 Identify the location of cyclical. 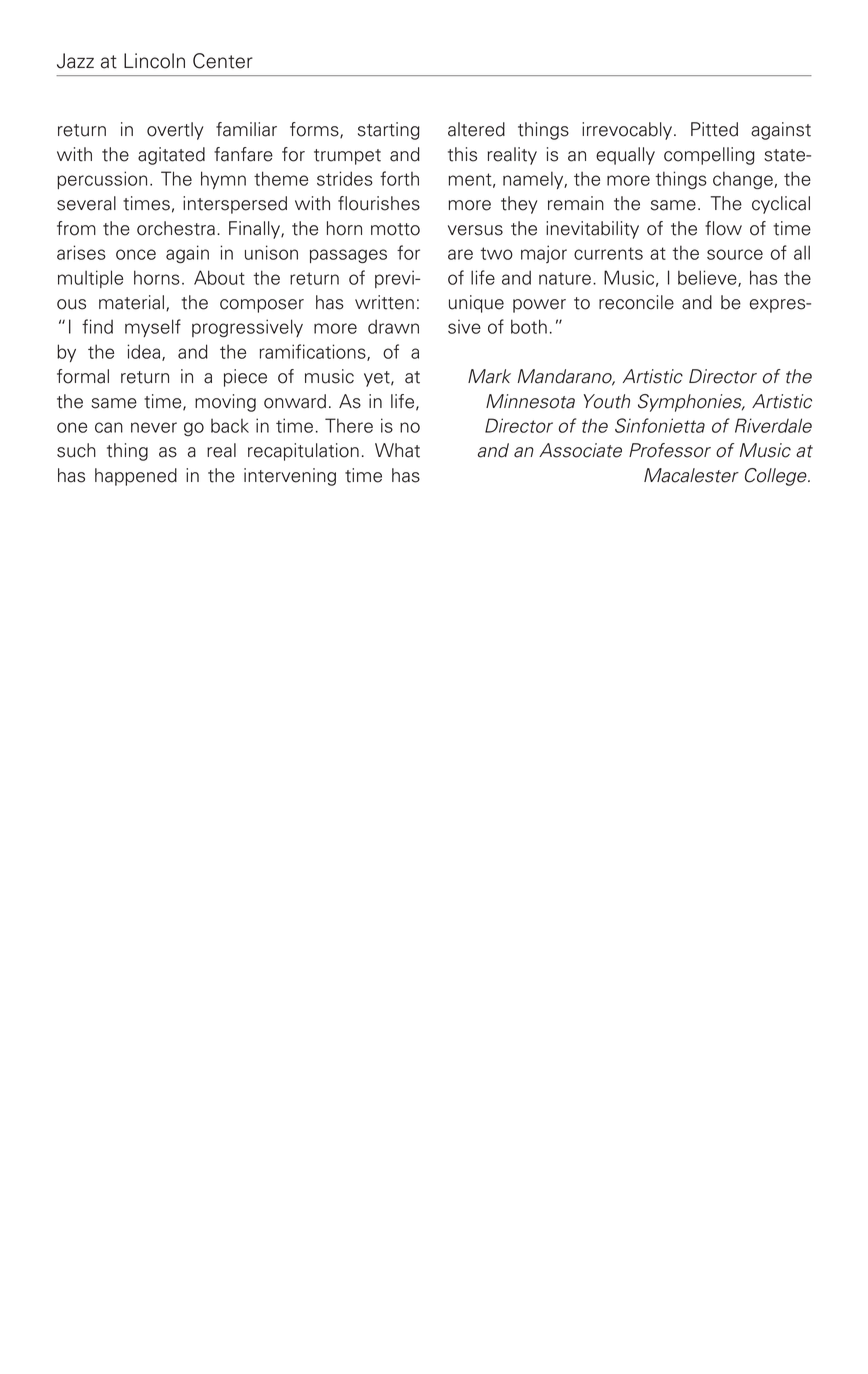
(781, 205).
